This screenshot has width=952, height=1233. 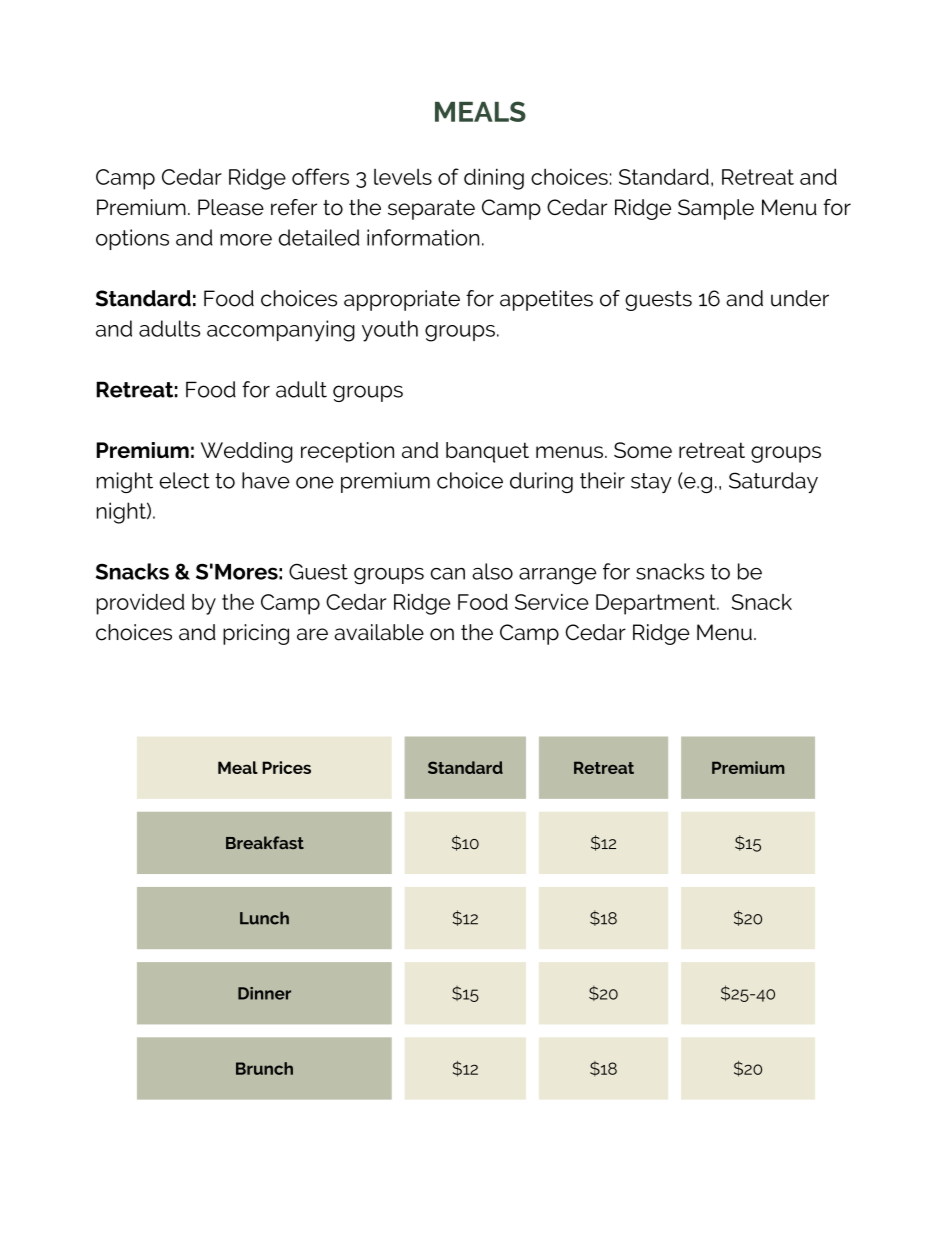 I want to click on banquet, so click(x=487, y=452).
